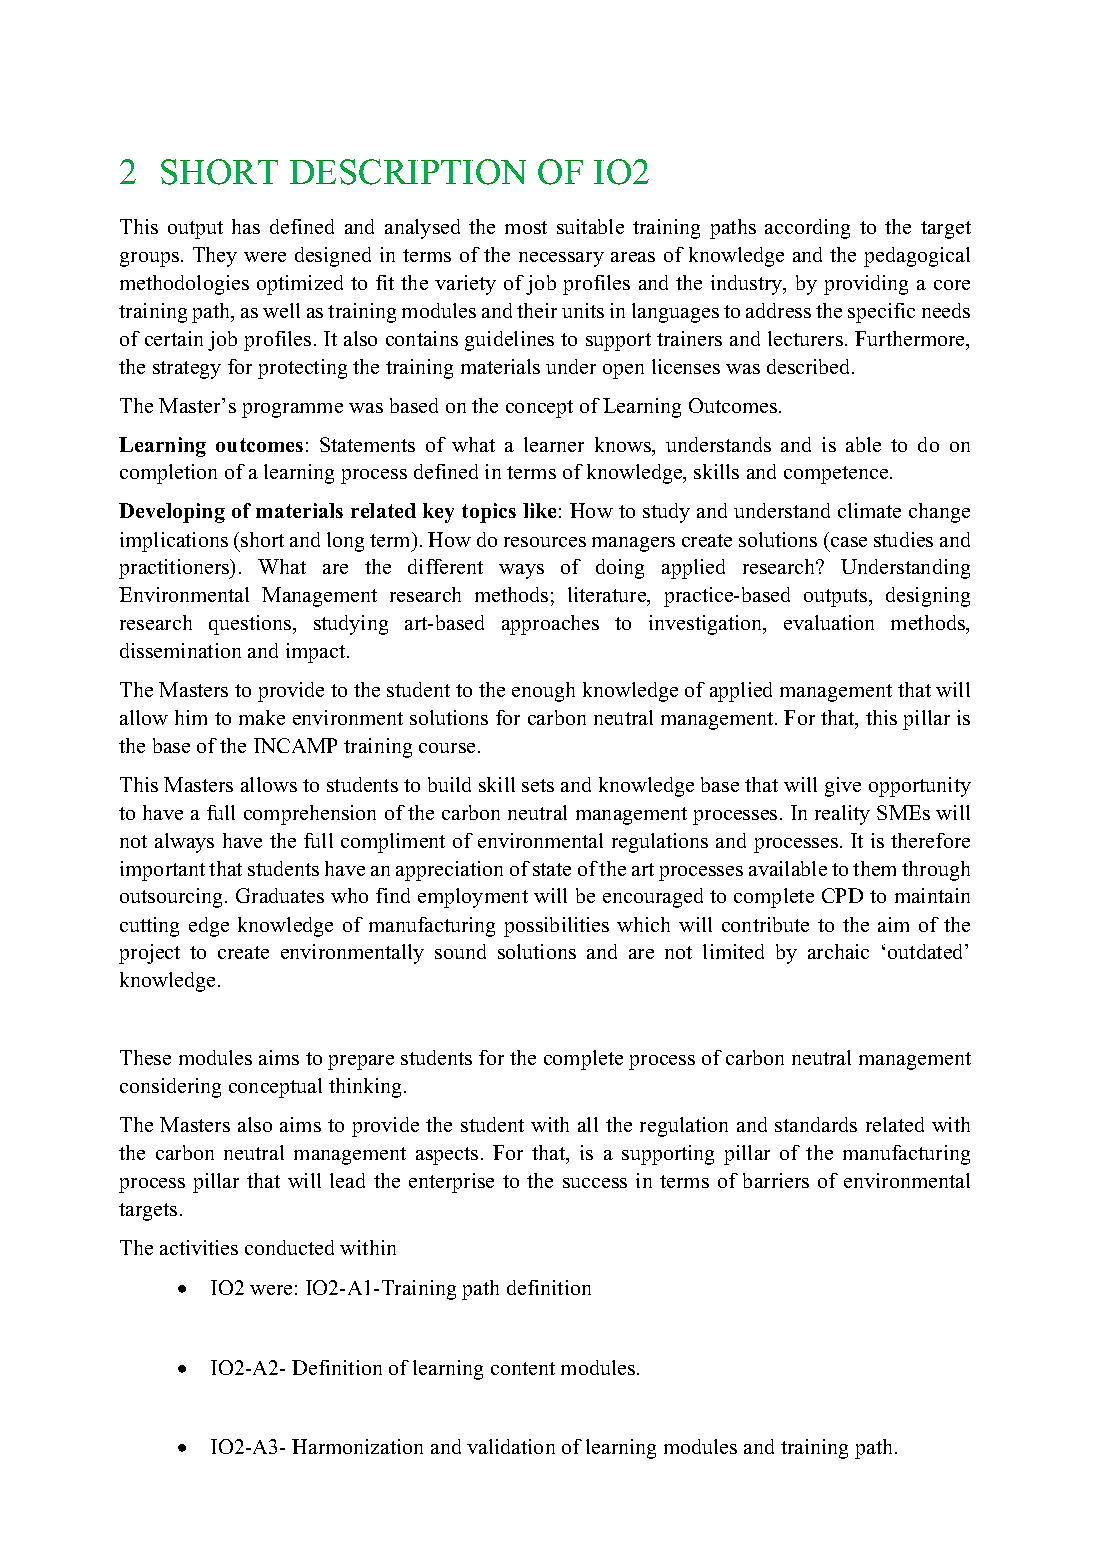 Image resolution: width=1095 pixels, height=1549 pixels. I want to click on possibilities, so click(556, 927).
